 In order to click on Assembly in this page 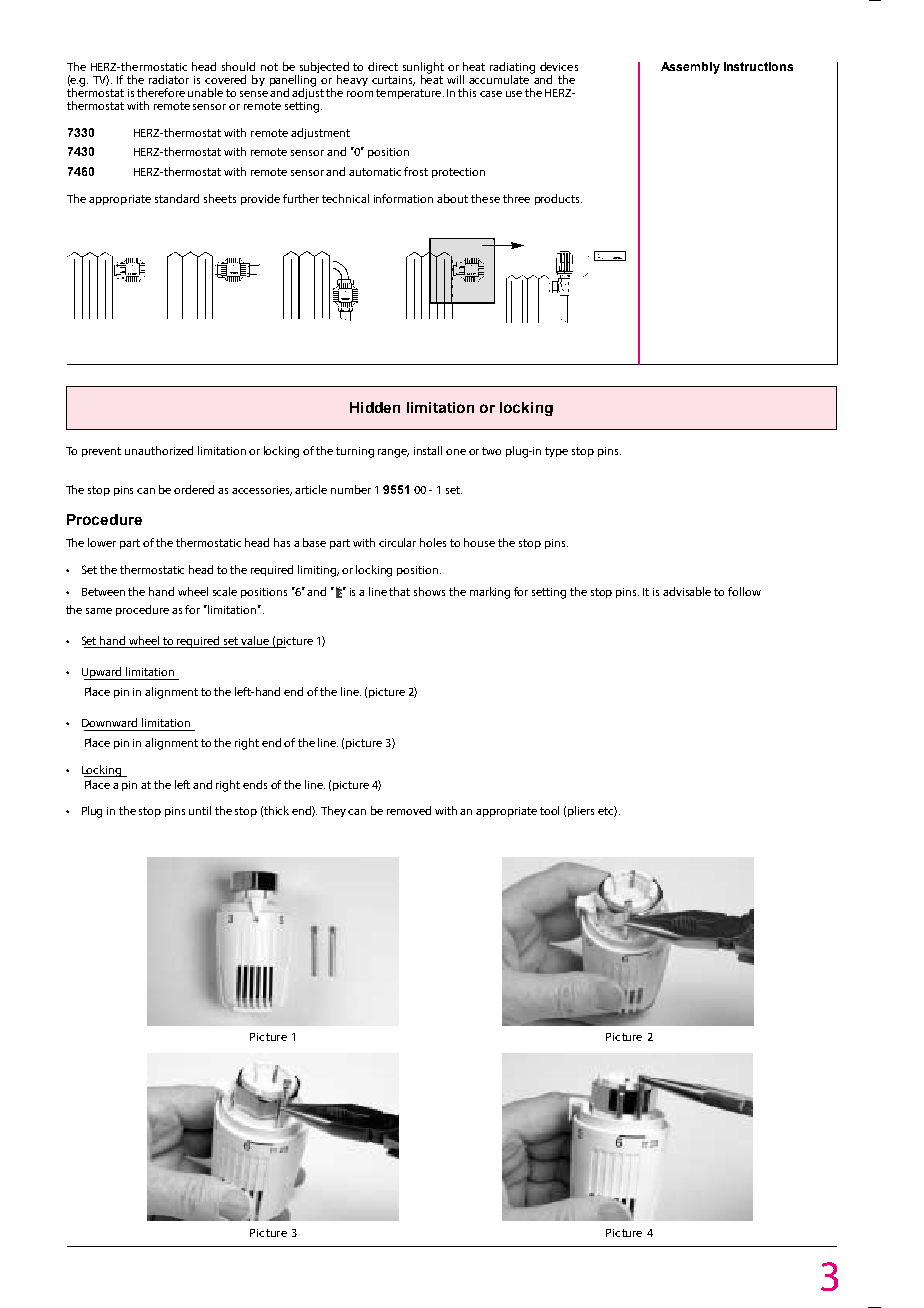, I will do `click(690, 68)`.
